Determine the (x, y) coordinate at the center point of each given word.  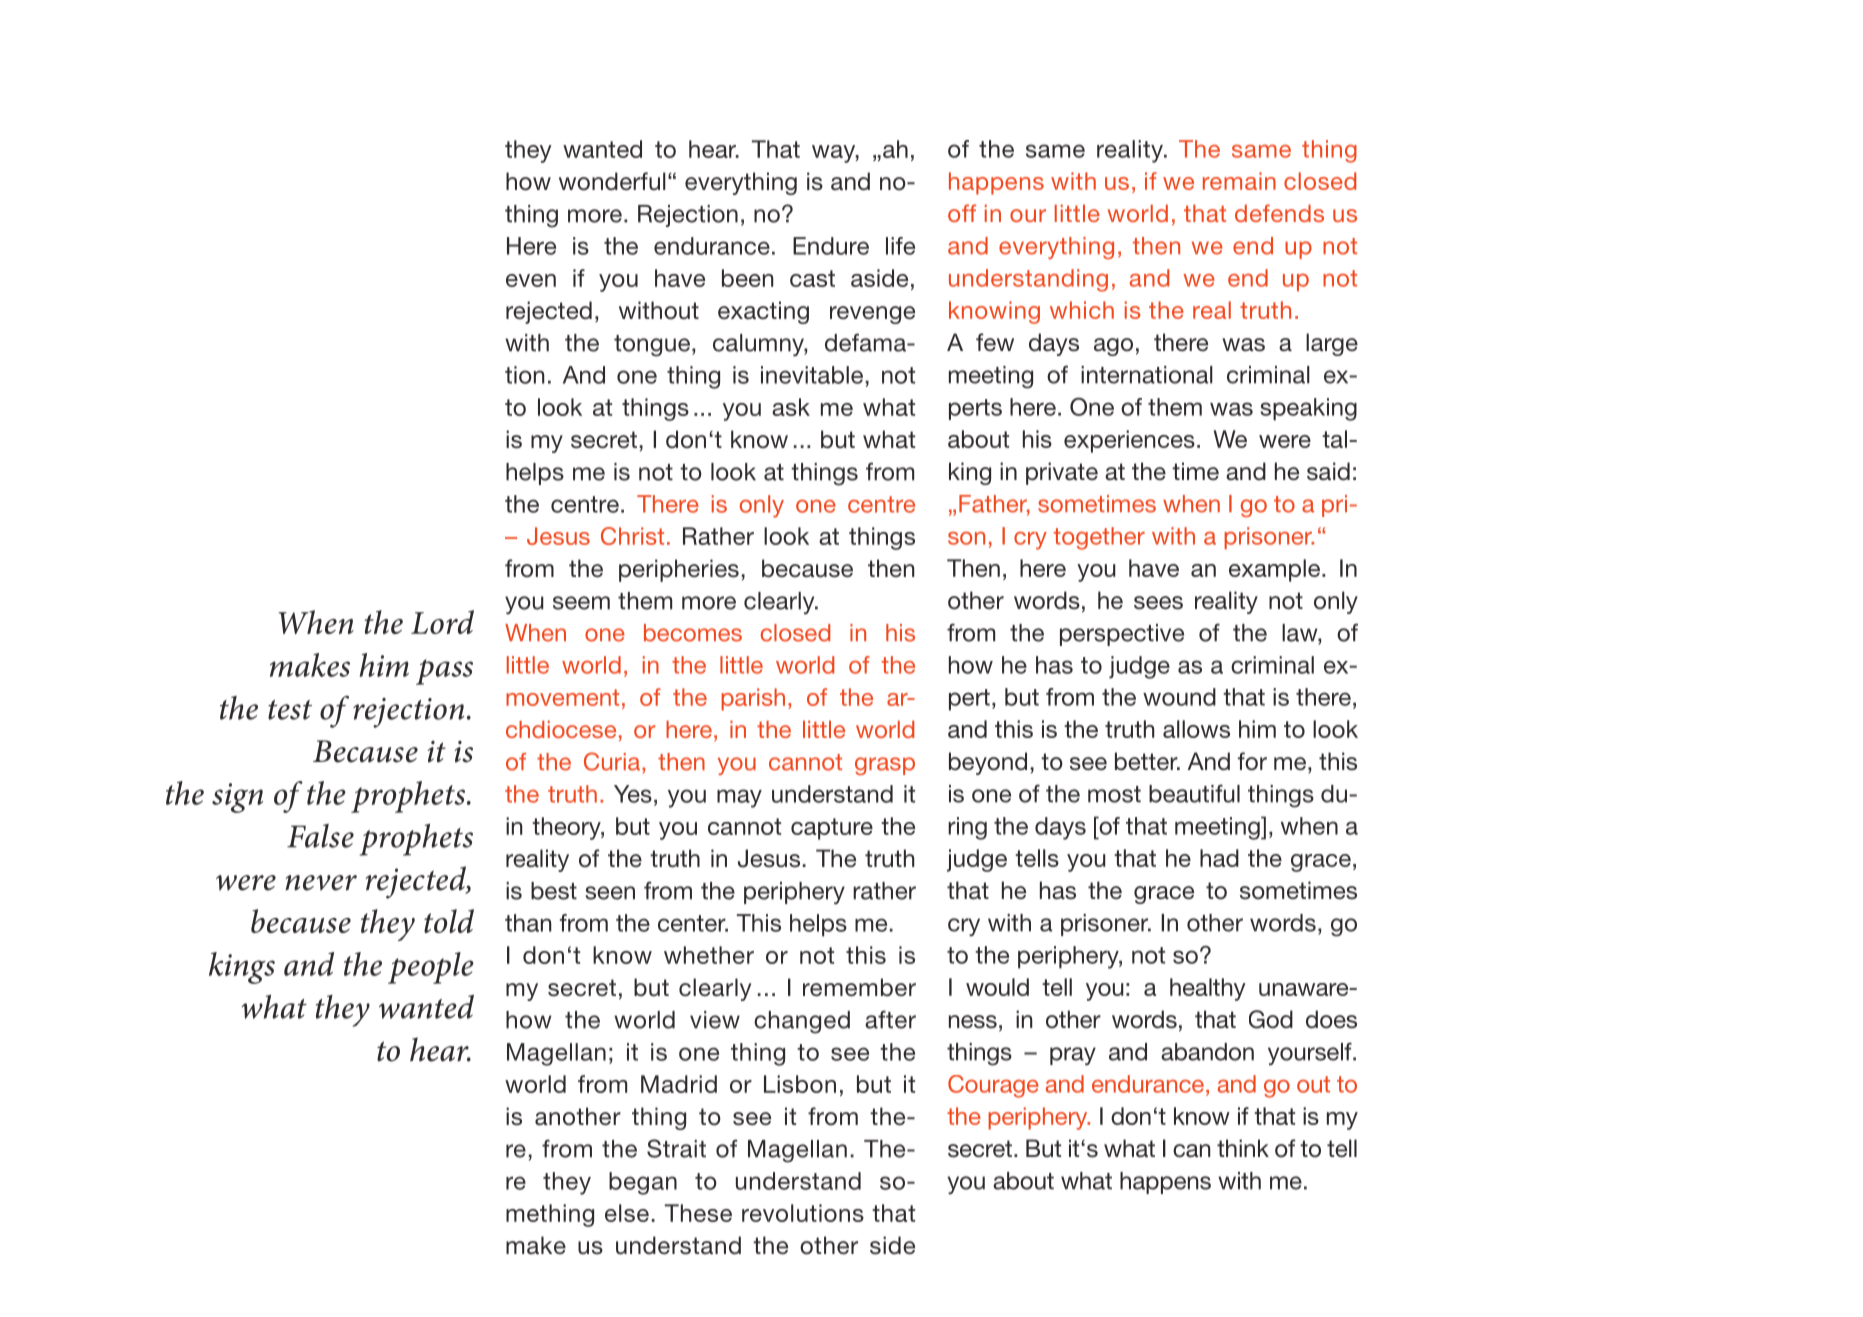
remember (859, 987)
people (431, 968)
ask (791, 407)
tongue (653, 346)
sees (1158, 603)
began (643, 1183)
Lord (442, 622)
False (320, 836)
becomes (693, 633)
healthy (1208, 989)
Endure (831, 246)
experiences (1129, 441)
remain (1239, 181)
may (739, 798)
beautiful (1194, 793)
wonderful (612, 181)
